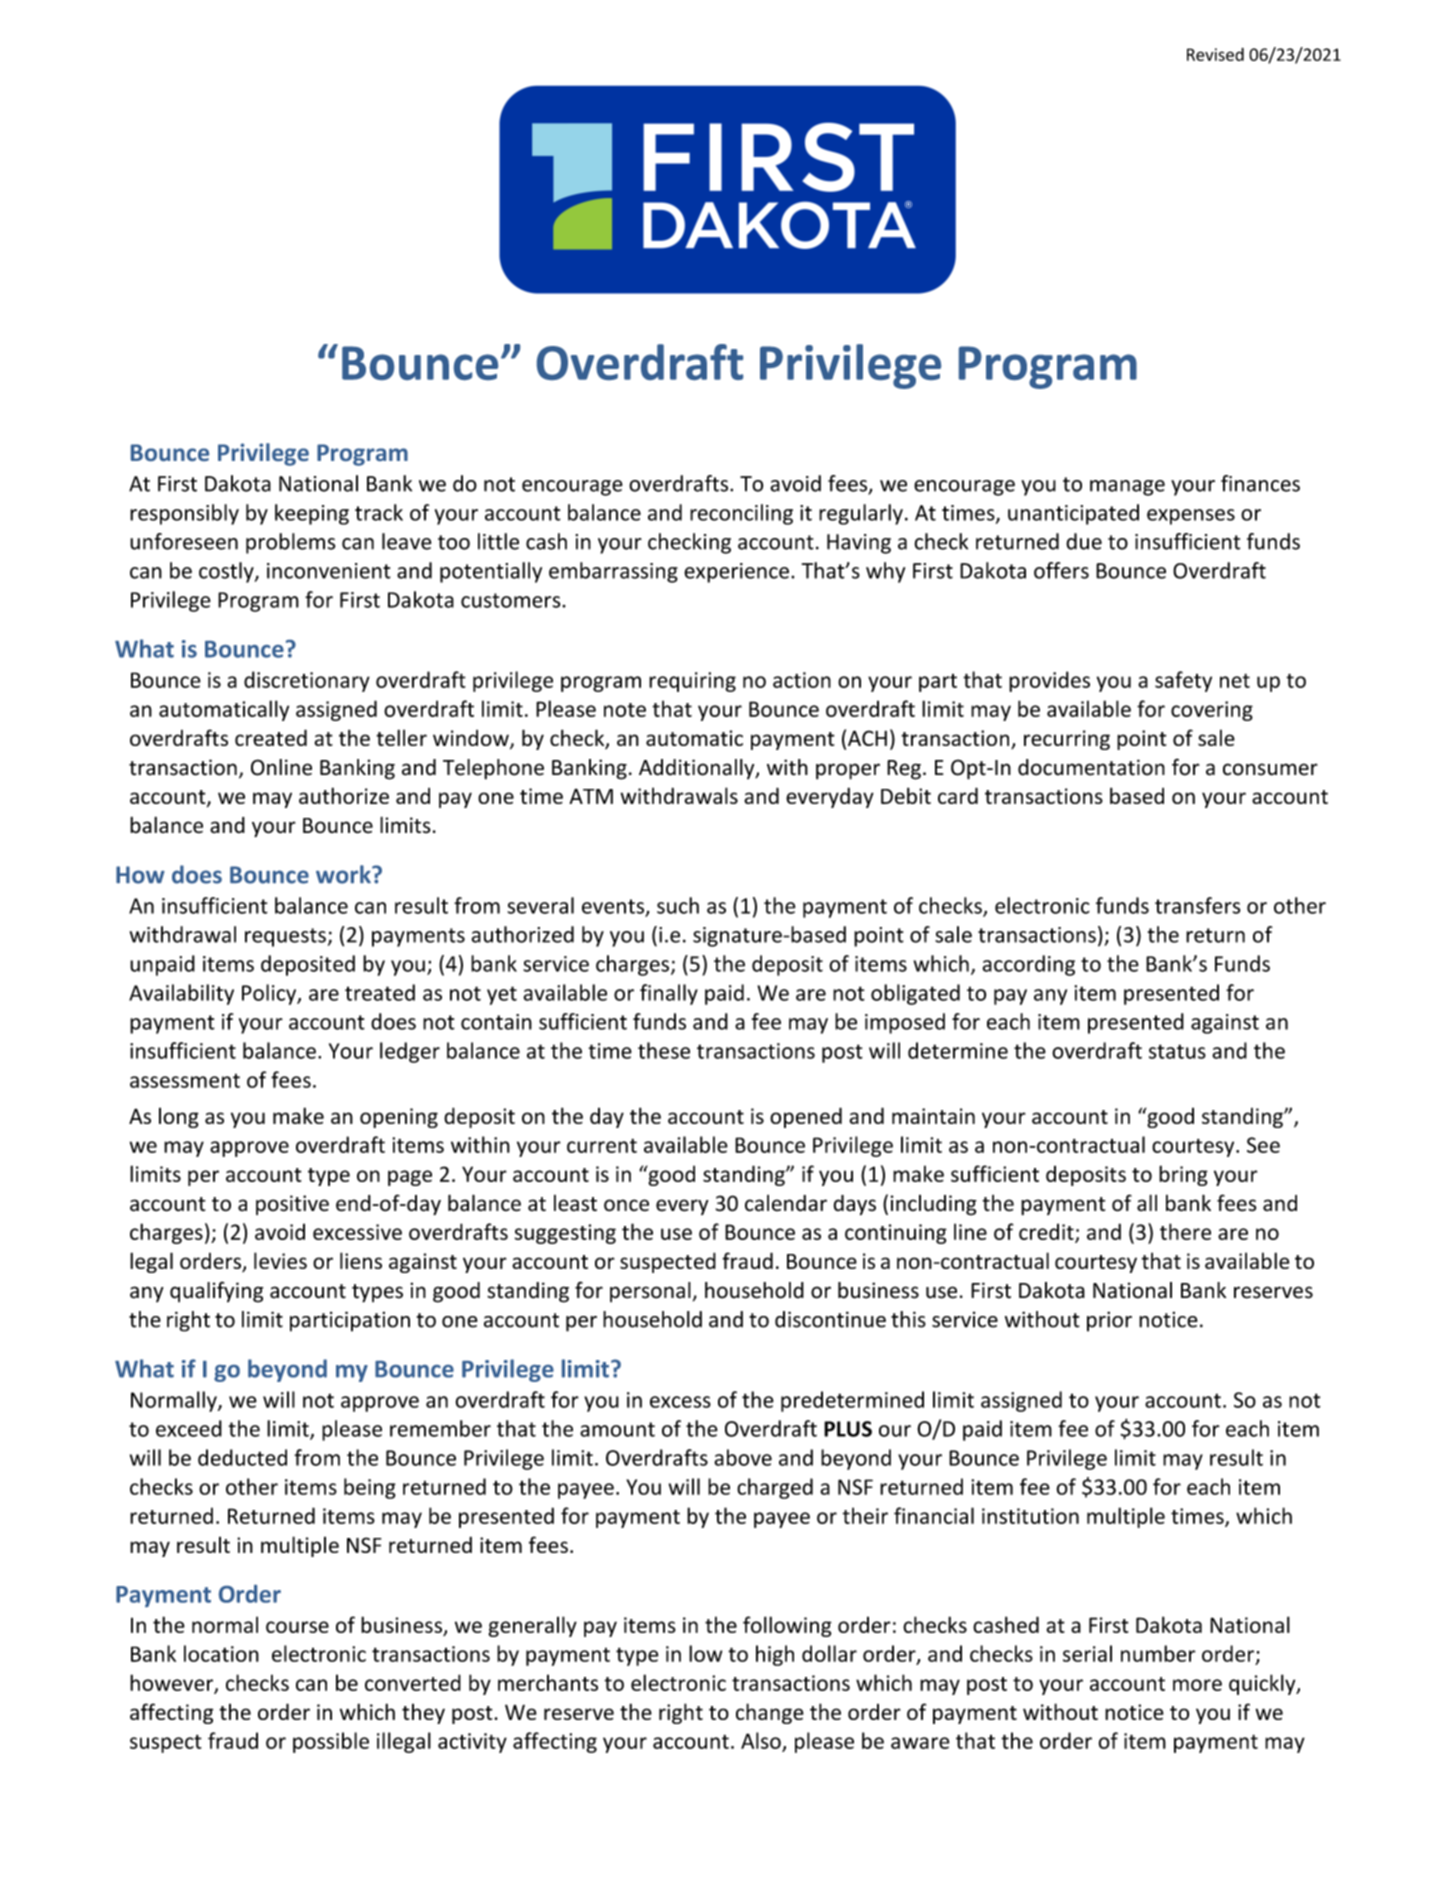  I want to click on opened, so click(806, 1117).
